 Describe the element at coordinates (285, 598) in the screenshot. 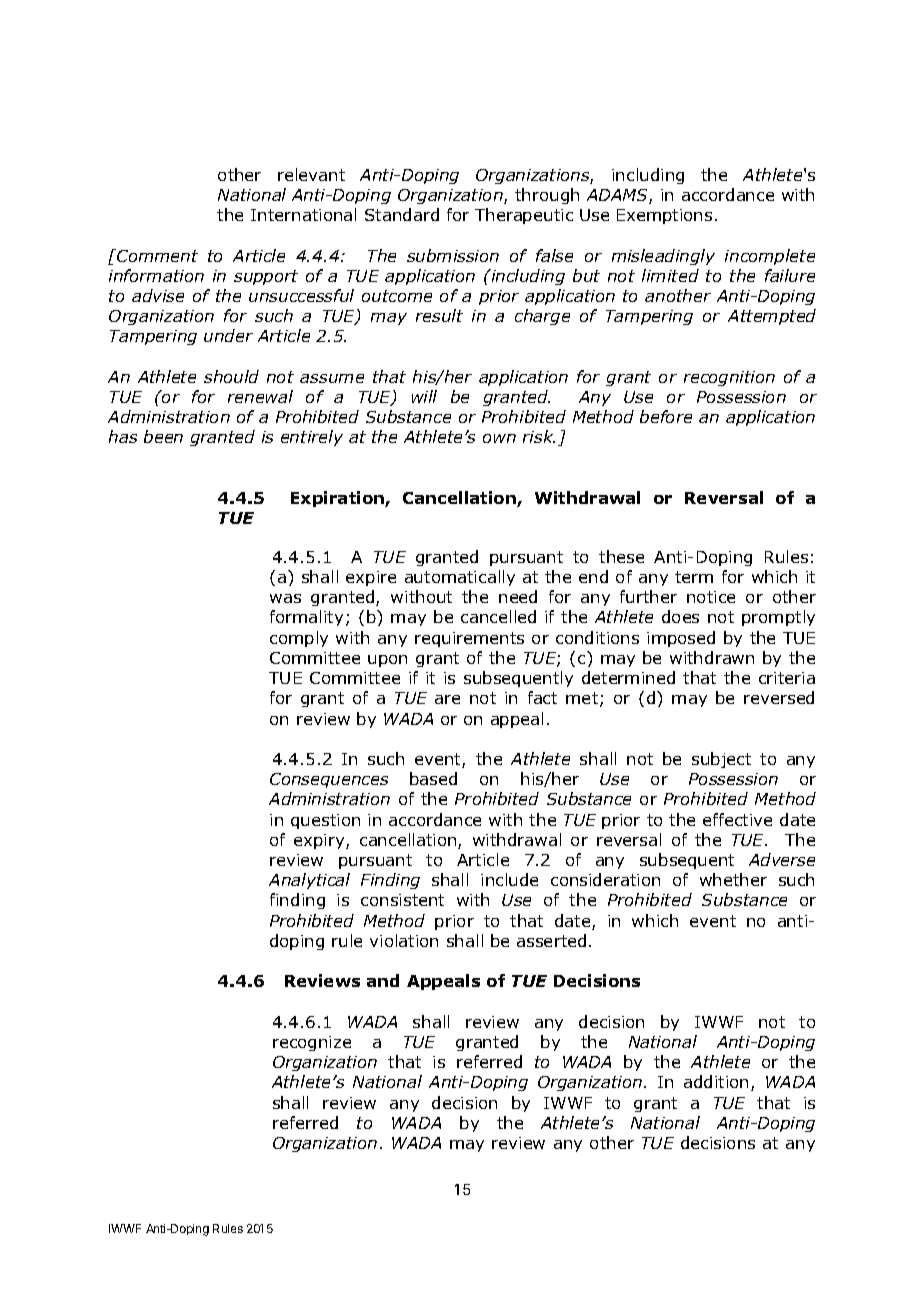

I see `was` at that location.
